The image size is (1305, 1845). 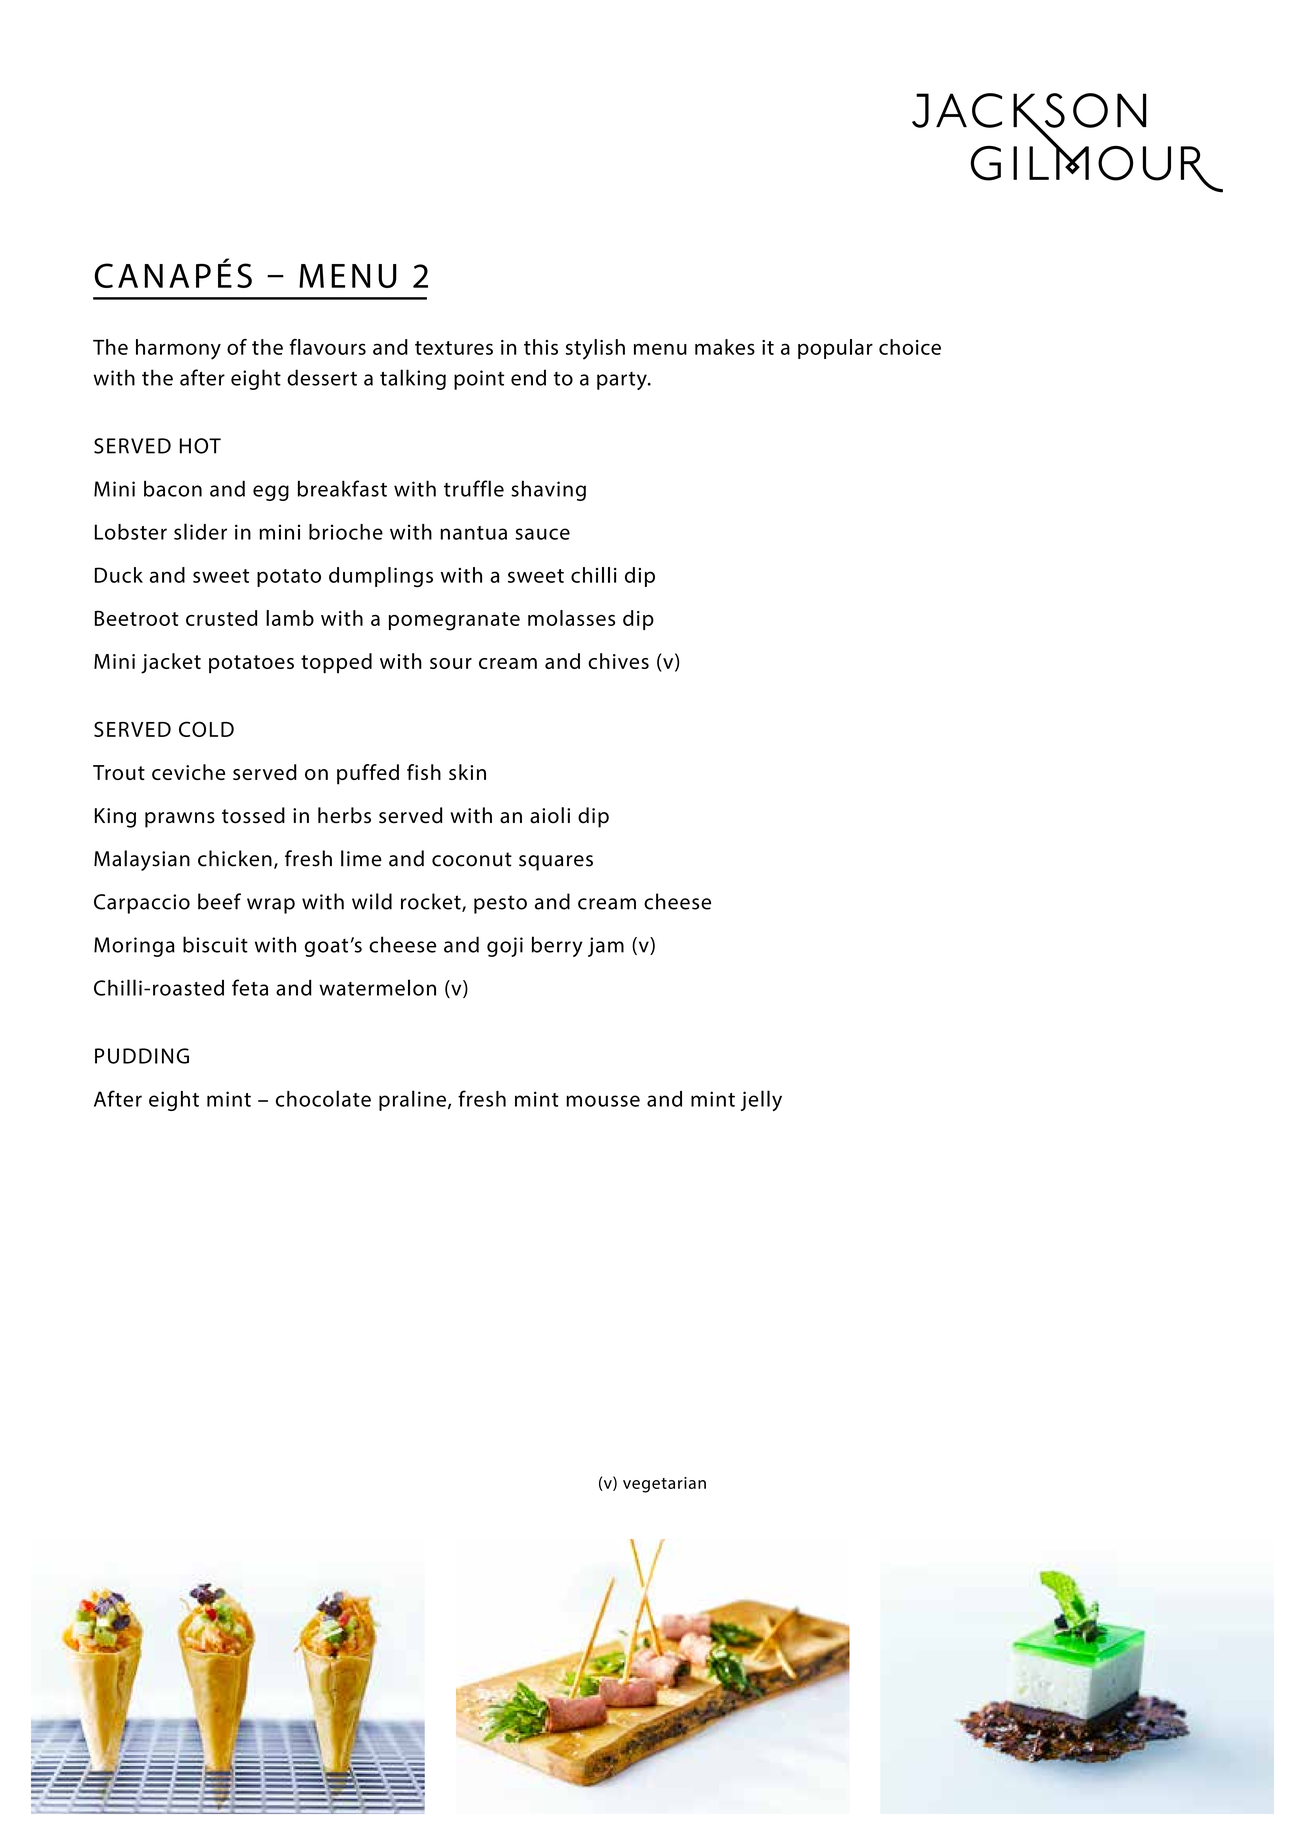 I want to click on pesto, so click(x=500, y=904).
